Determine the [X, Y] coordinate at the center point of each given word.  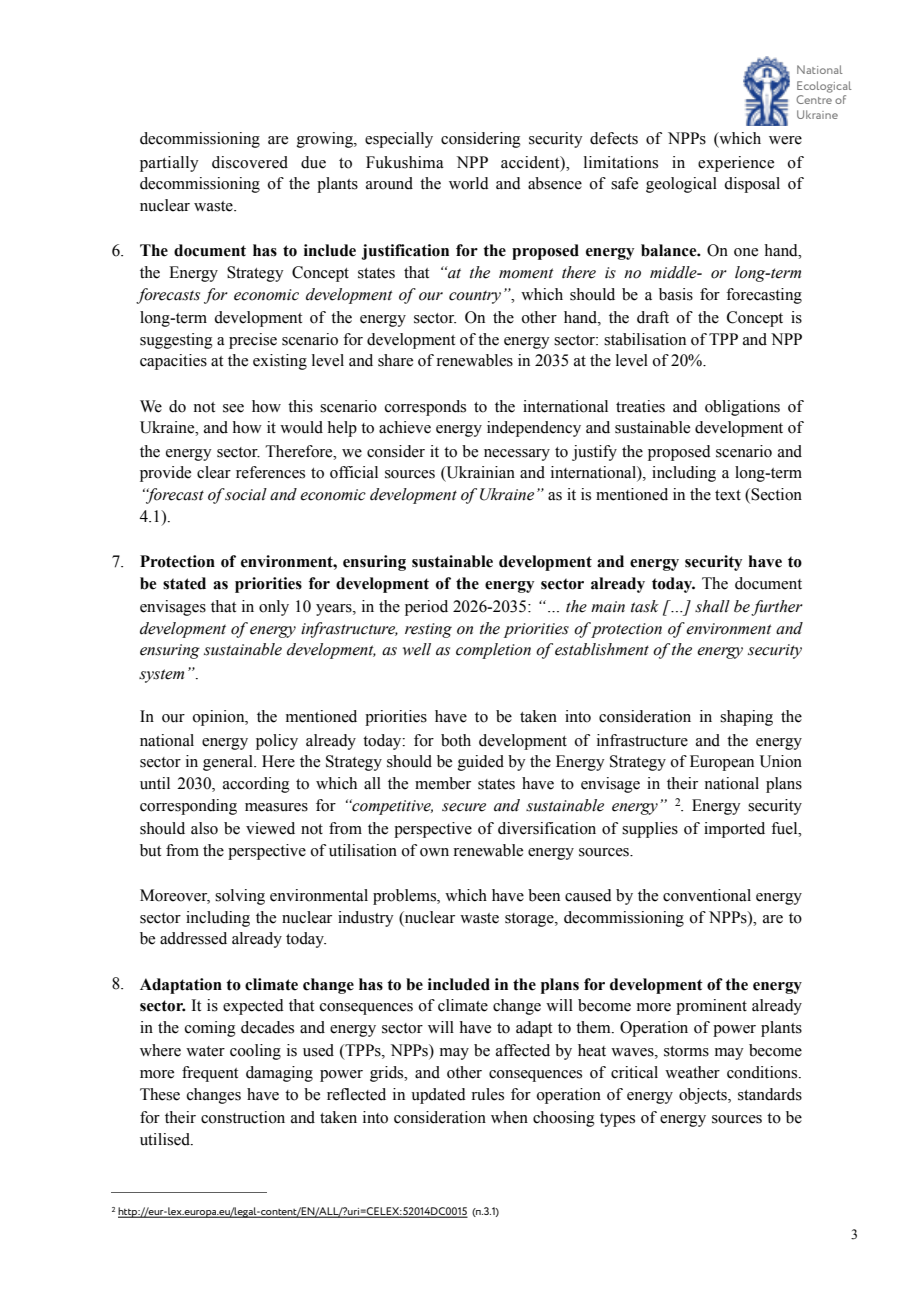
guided [481, 763]
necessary [517, 455]
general [229, 763]
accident [531, 163]
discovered [250, 162]
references [270, 472]
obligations [742, 408]
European [722, 763]
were [785, 140]
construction [243, 1117]
